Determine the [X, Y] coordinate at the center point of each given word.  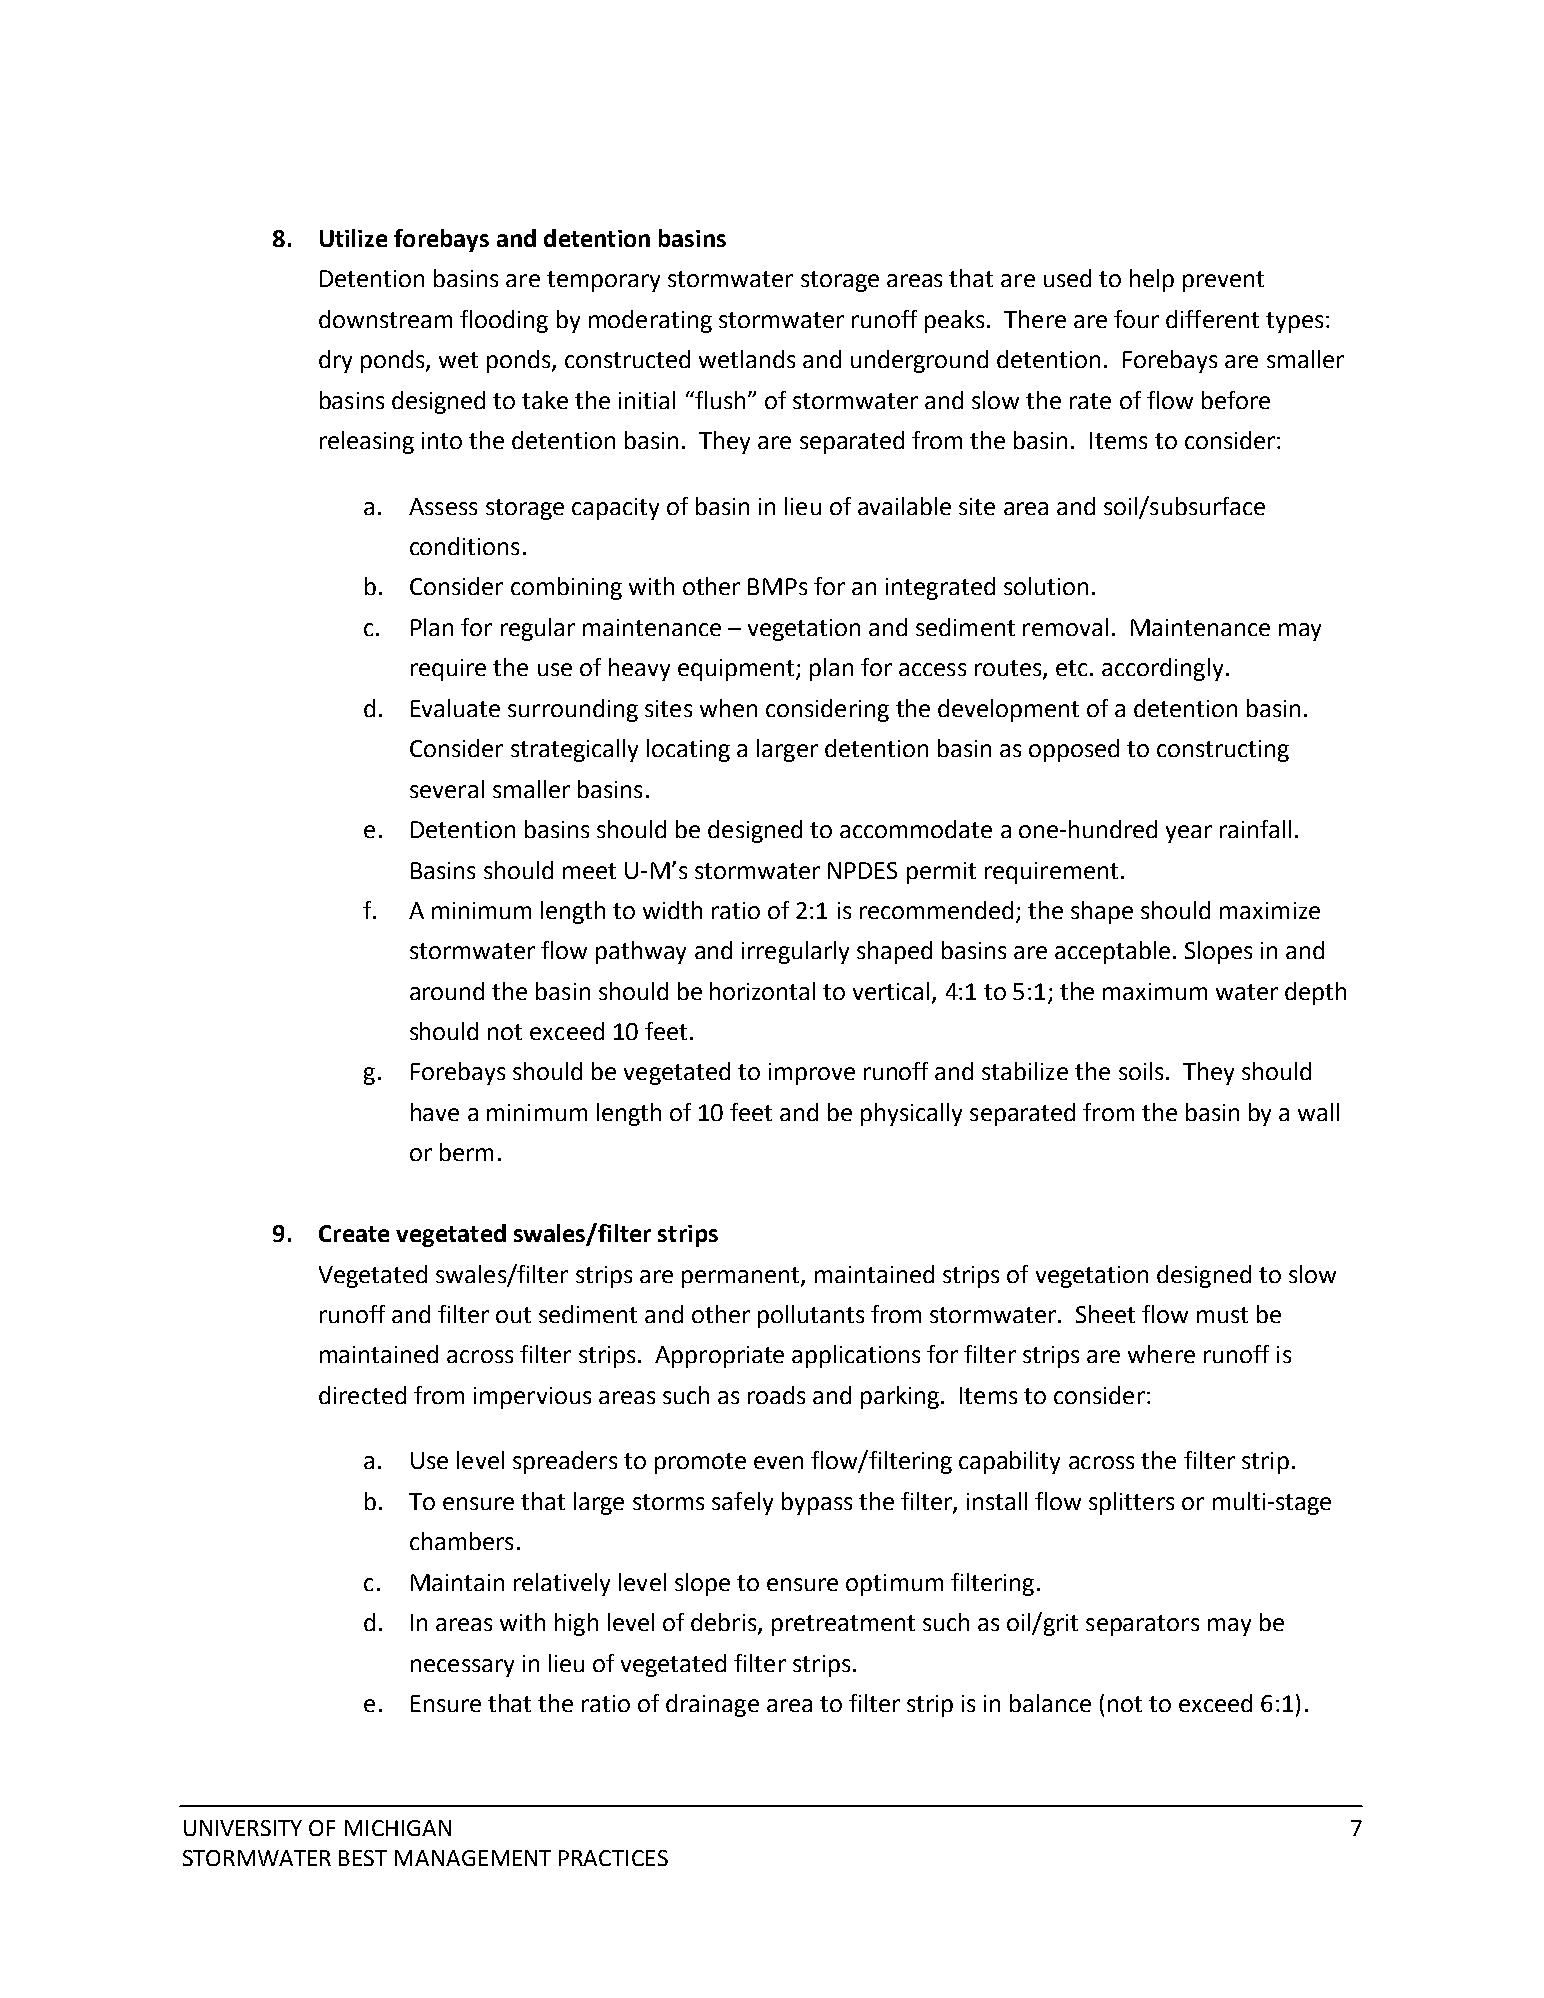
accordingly [1162, 669]
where [1161, 1354]
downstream [385, 319]
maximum [1155, 991]
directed [362, 1395]
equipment [737, 670]
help [1152, 280]
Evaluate [455, 708]
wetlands [747, 359]
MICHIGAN [398, 1828]
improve [812, 1074]
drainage [712, 1705]
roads [776, 1395]
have [435, 1112]
